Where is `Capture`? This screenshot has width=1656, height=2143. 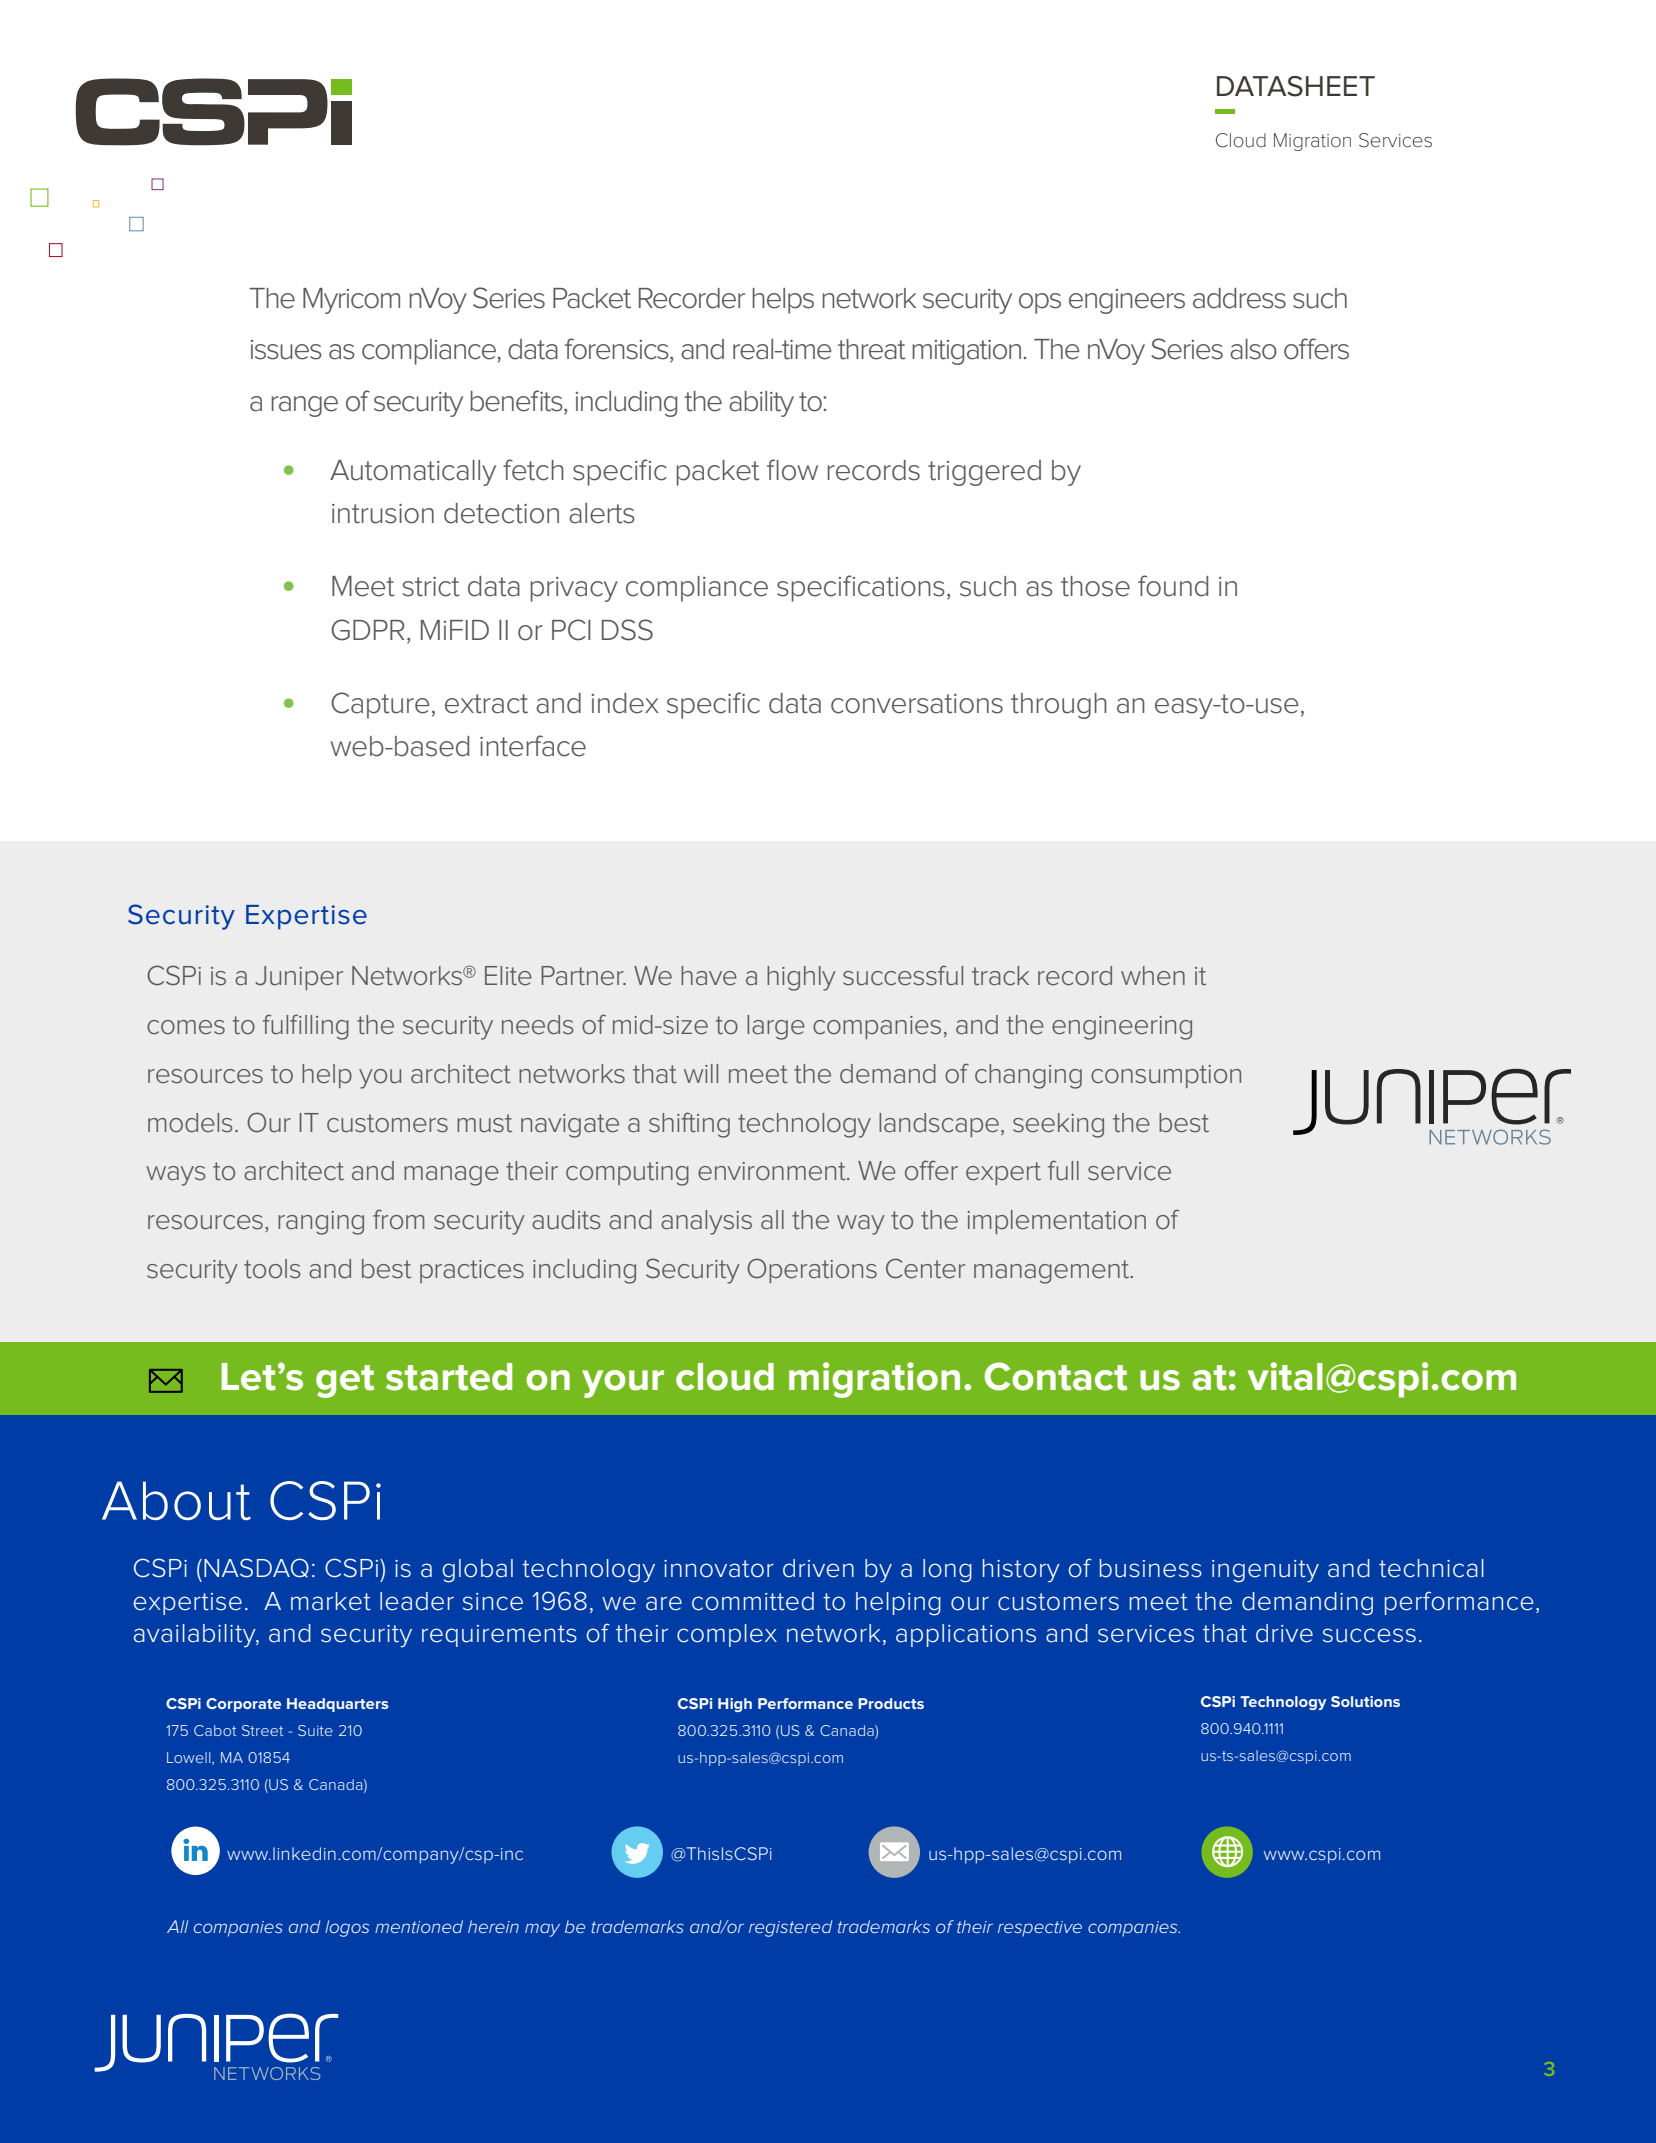
Capture is located at coordinates (380, 705).
